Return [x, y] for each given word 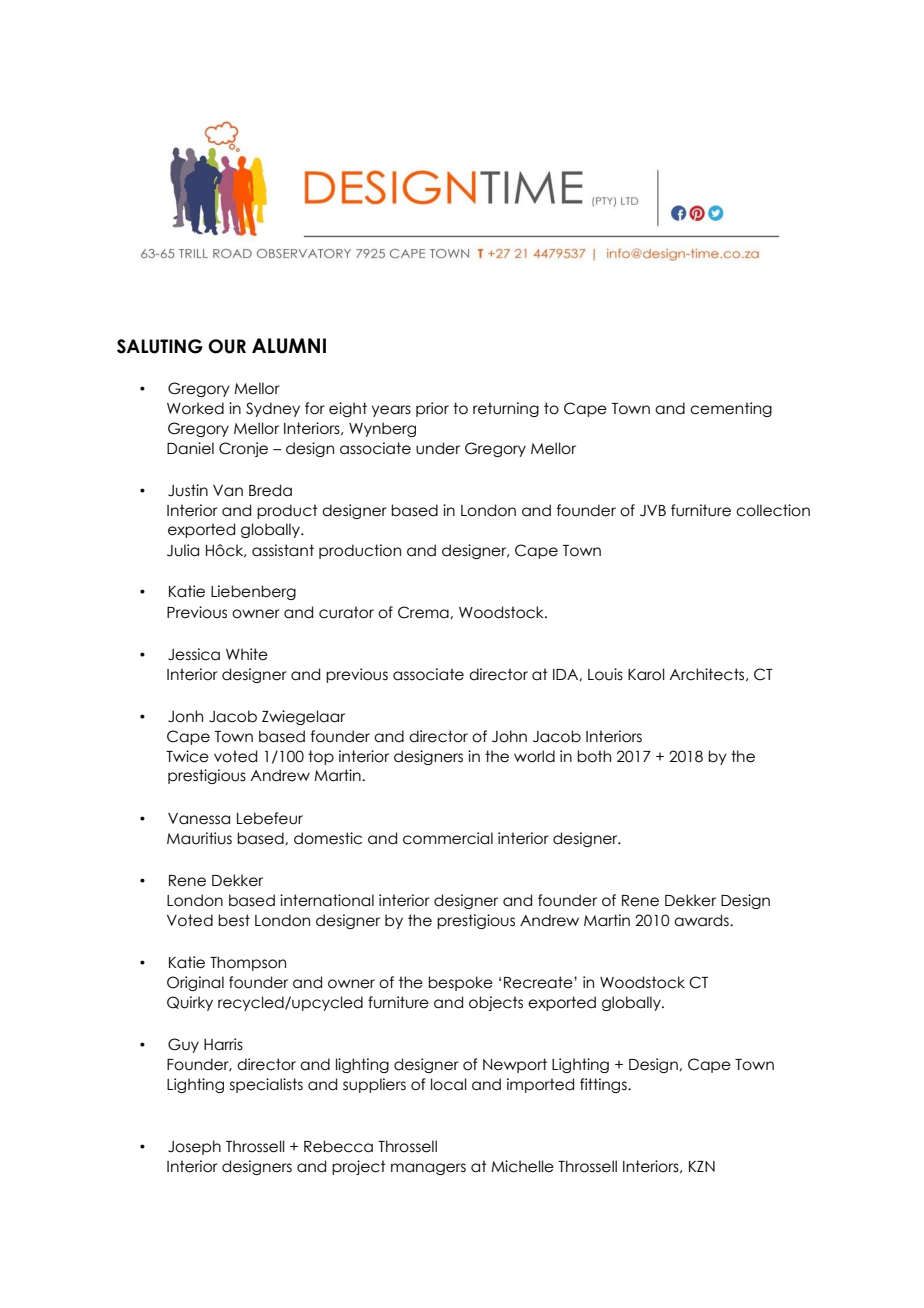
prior [432, 409]
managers [428, 1169]
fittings [604, 1085]
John [509, 736]
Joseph [194, 1147]
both [594, 756]
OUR [227, 346]
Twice [187, 756]
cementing [731, 409]
